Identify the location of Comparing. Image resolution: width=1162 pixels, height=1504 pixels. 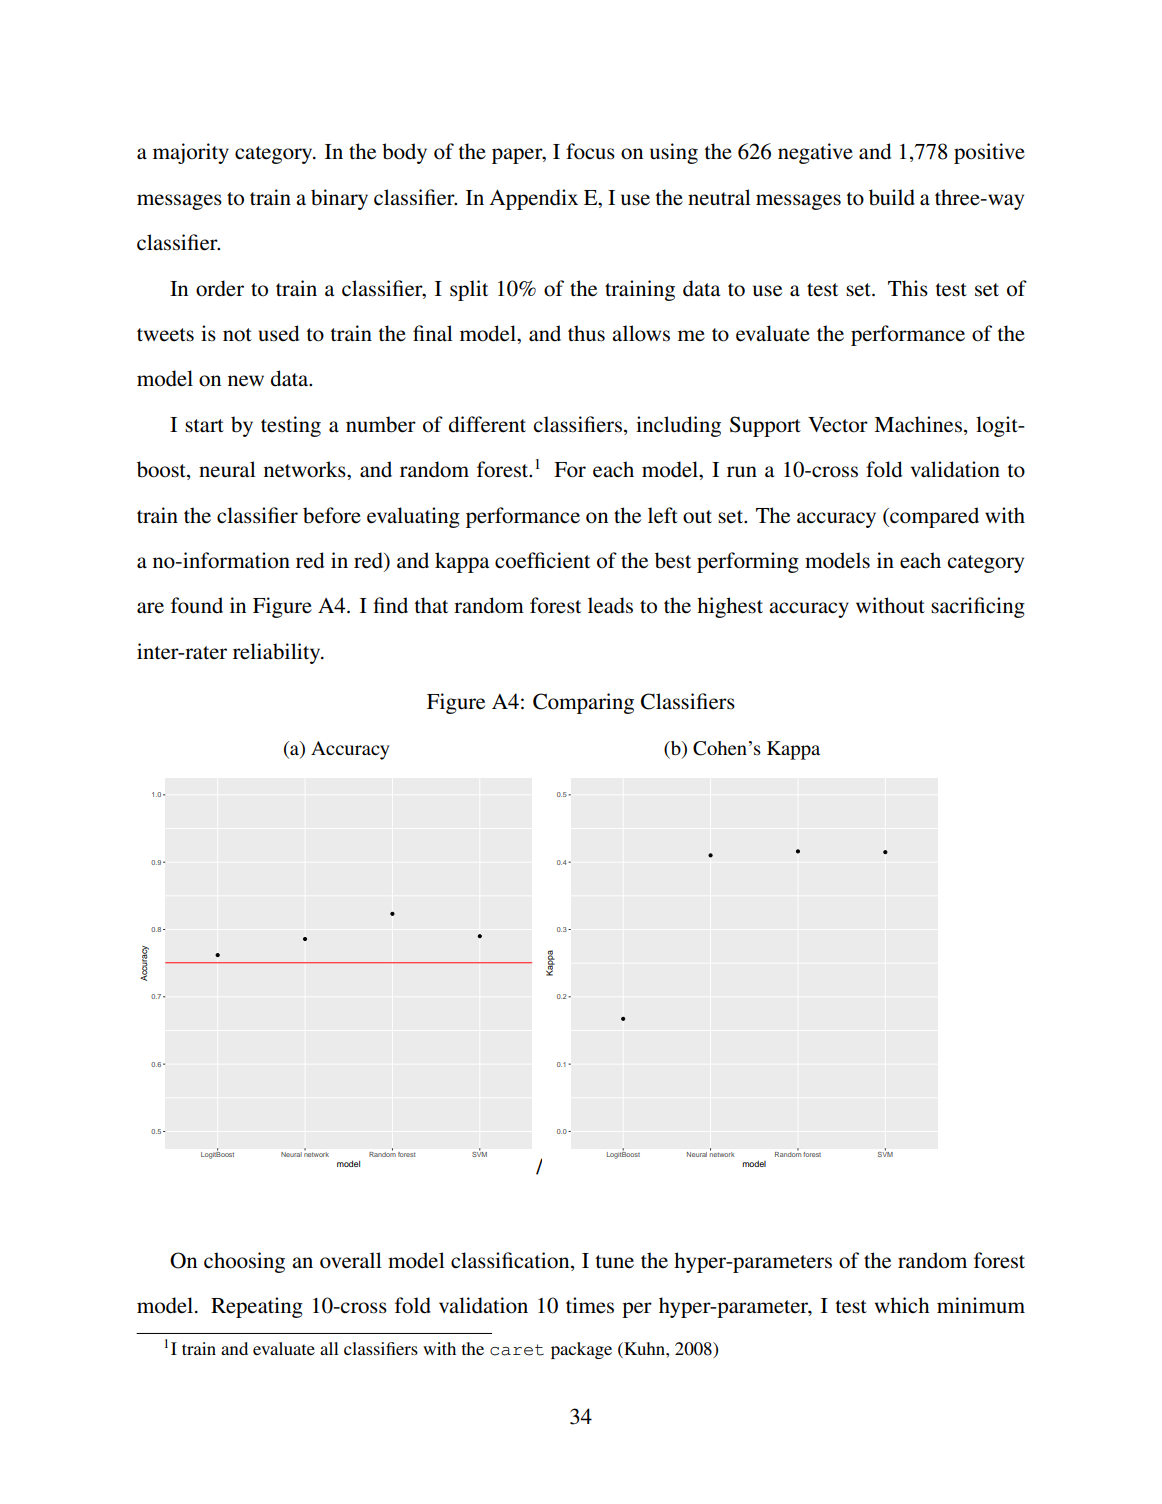
(583, 703).
